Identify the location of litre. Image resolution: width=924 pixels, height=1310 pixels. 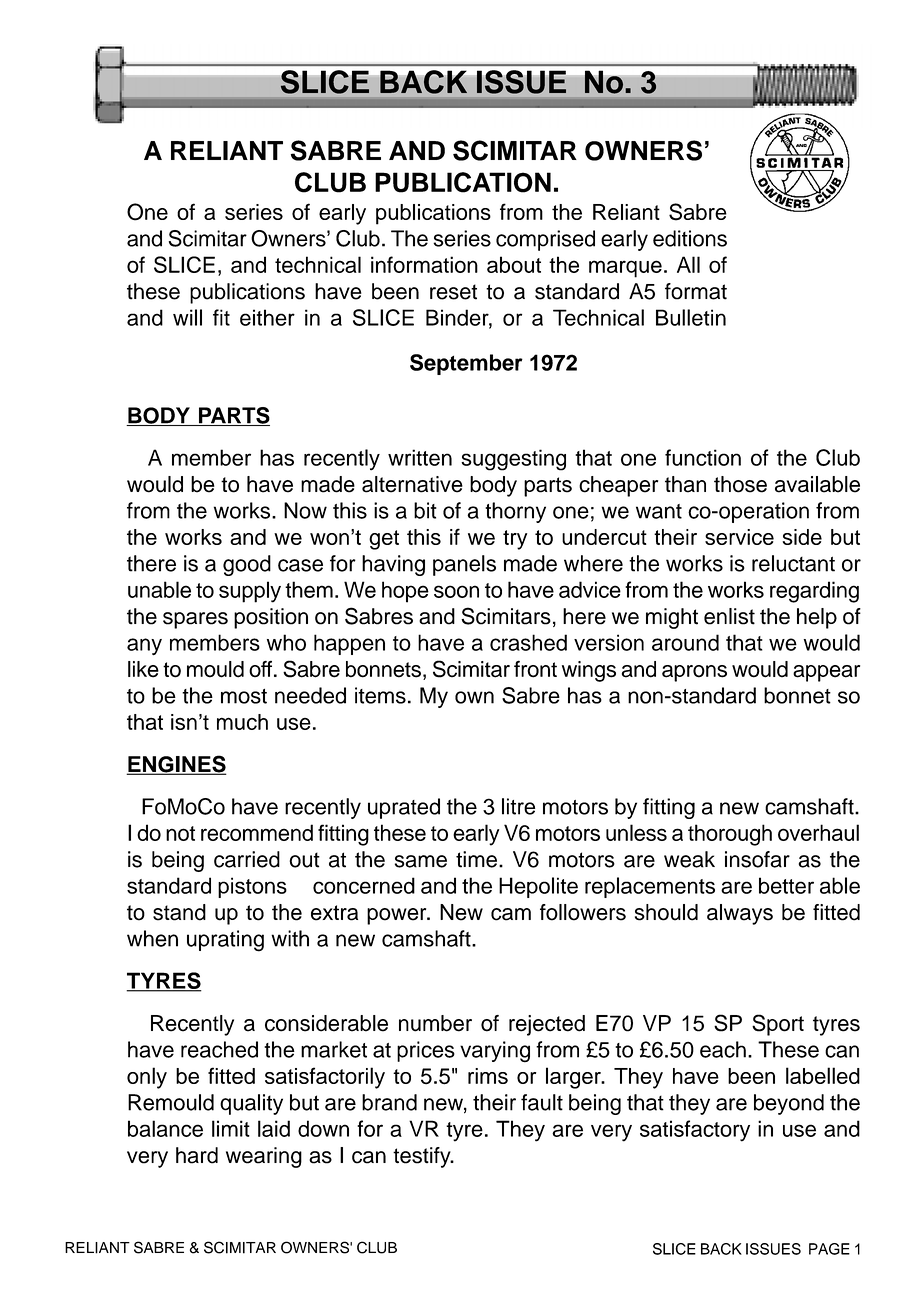
(518, 806).
